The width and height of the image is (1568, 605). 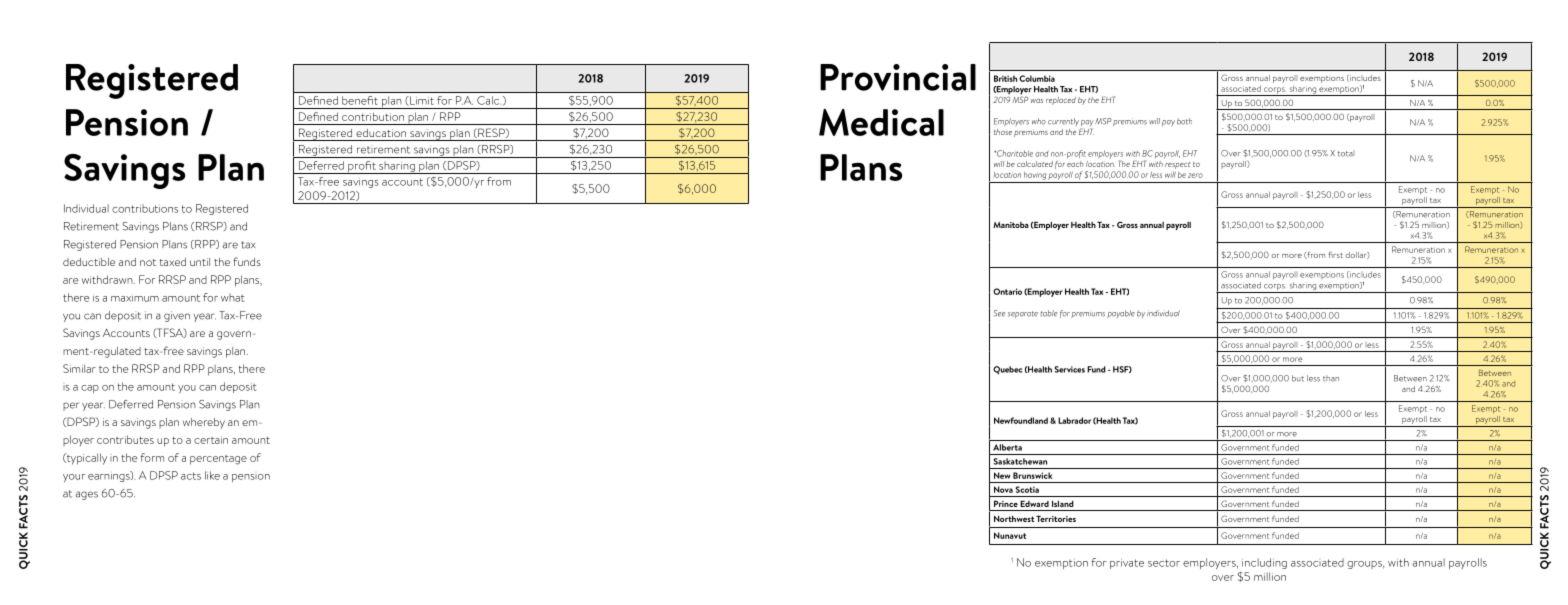 What do you see at coordinates (898, 77) in the image?
I see `Provincial` at bounding box center [898, 77].
